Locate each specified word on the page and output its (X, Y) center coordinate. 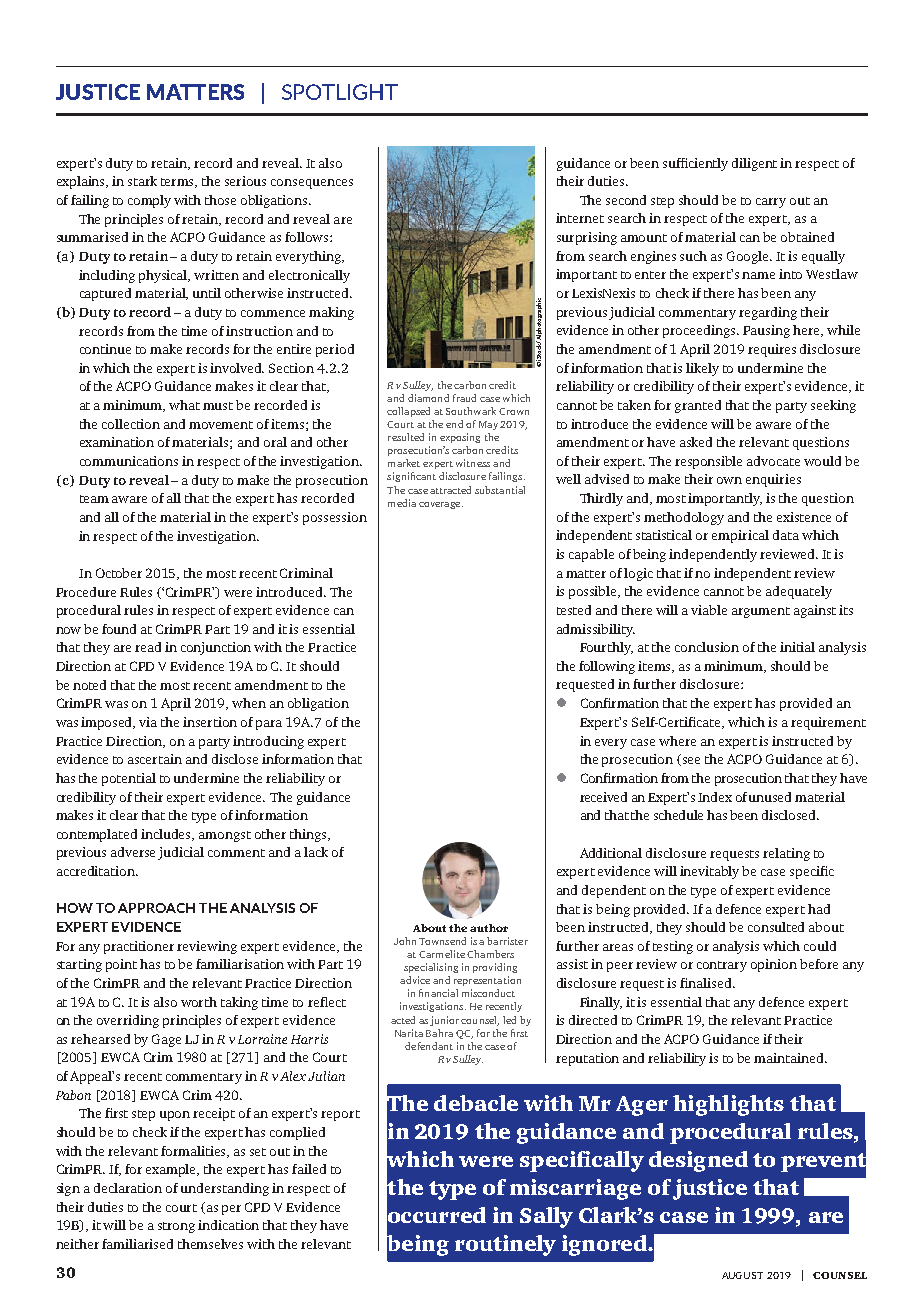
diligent (754, 164)
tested (574, 610)
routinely (505, 1245)
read (148, 647)
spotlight (340, 92)
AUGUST (742, 1275)
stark (142, 181)
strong (176, 1227)
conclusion (707, 647)
